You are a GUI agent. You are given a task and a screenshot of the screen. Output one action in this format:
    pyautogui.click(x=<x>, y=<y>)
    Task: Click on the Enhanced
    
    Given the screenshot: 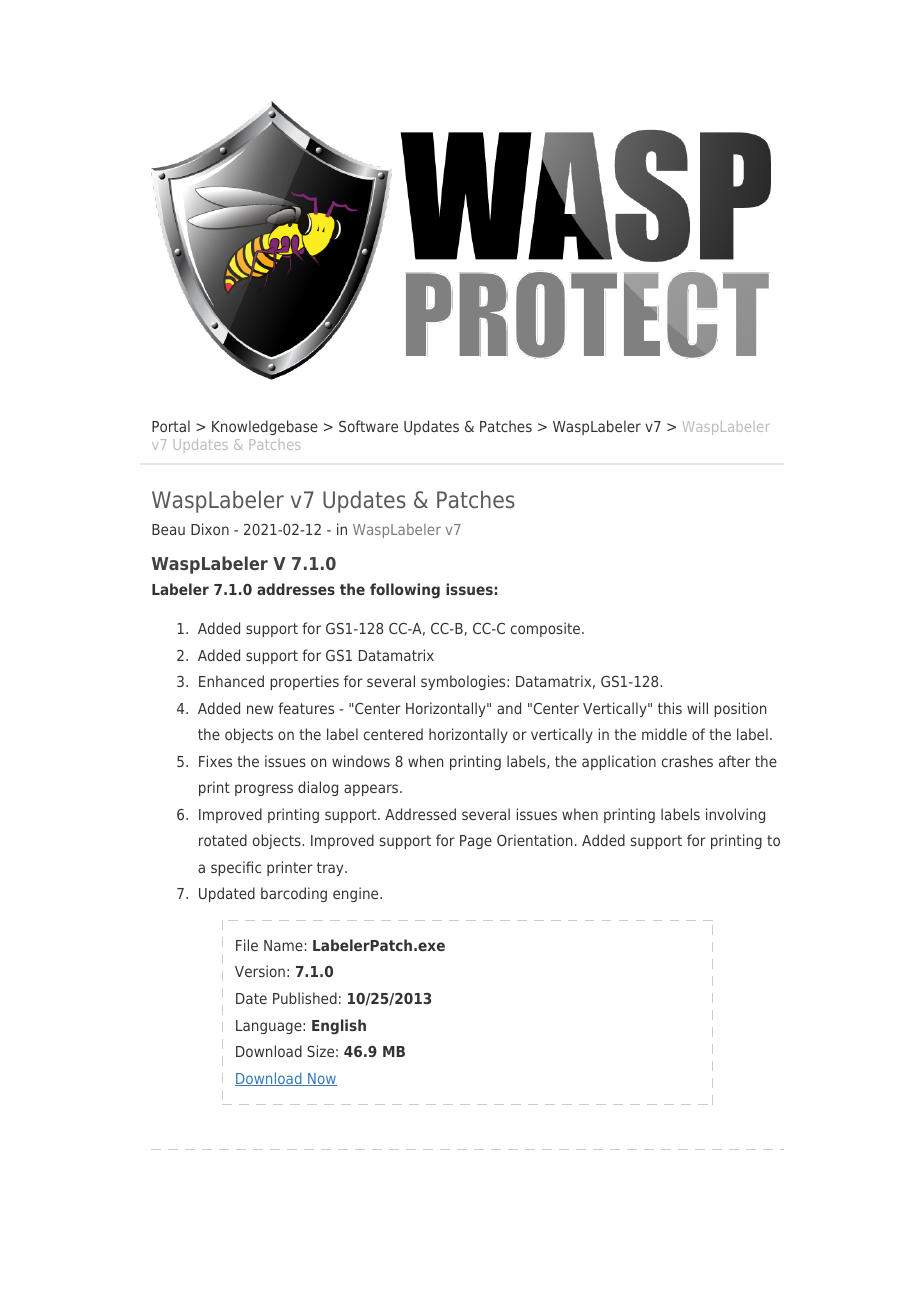 What is the action you would take?
    pyautogui.click(x=231, y=681)
